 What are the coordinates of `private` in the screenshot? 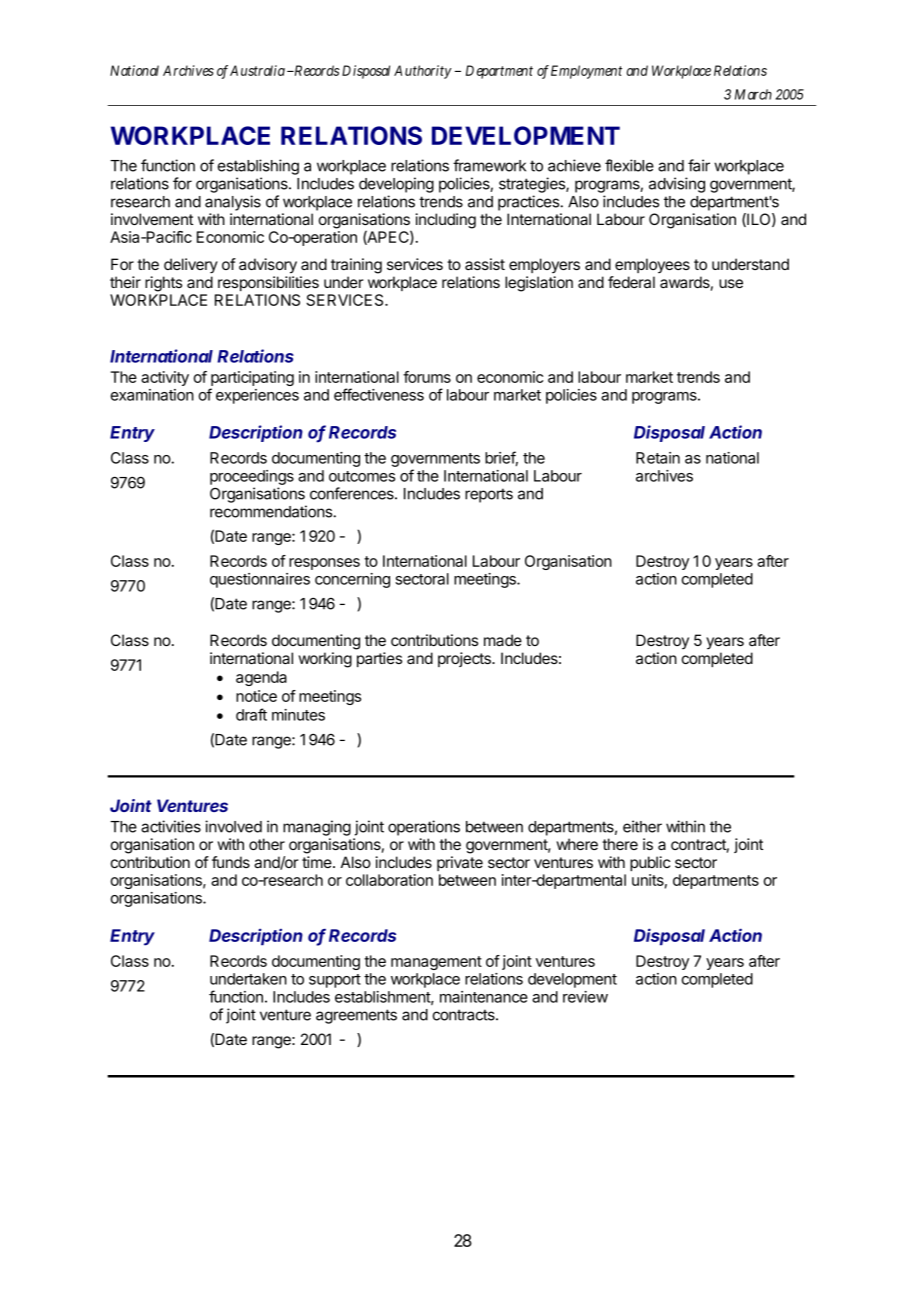 It's located at (460, 863).
